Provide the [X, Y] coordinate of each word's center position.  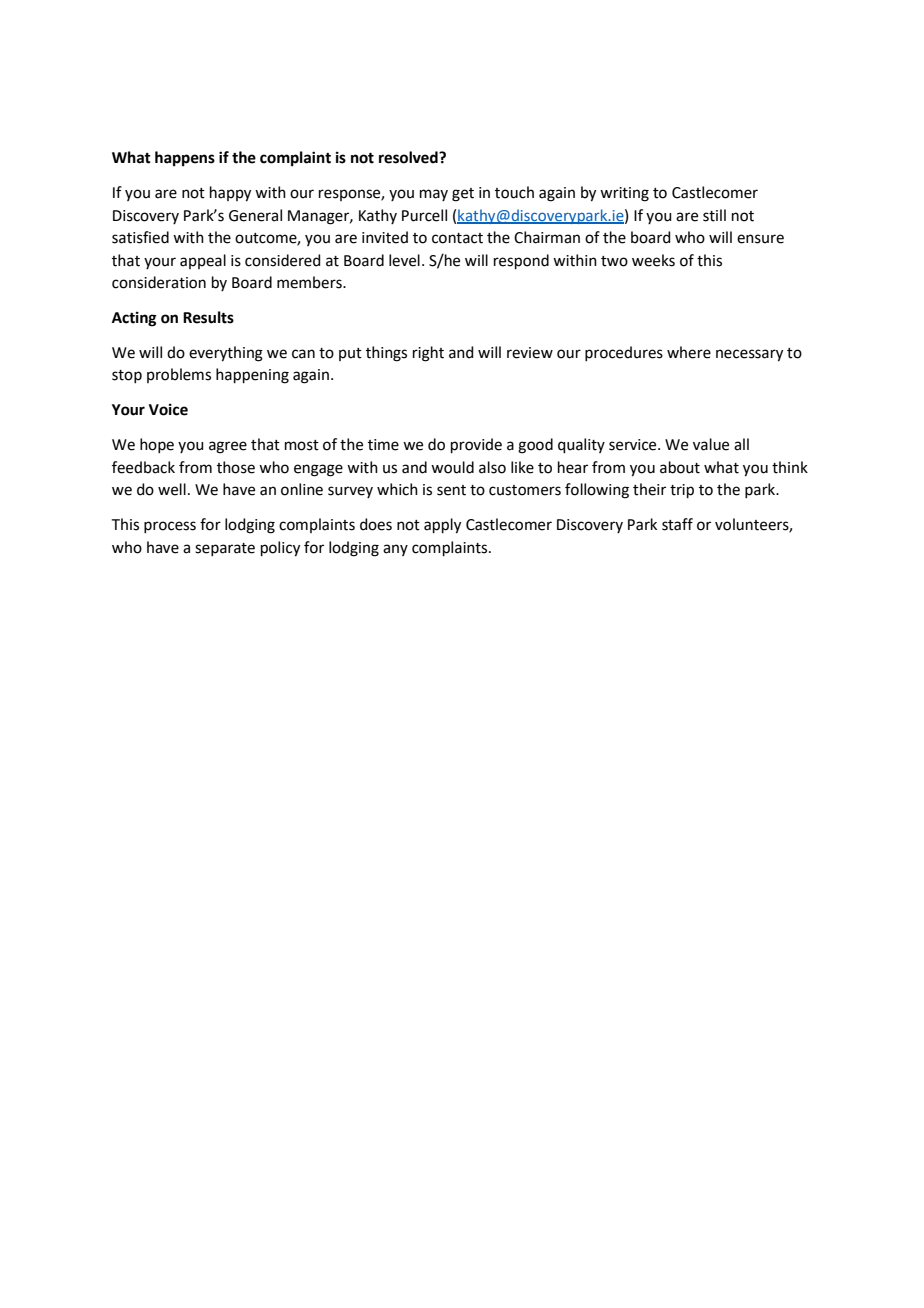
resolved [409, 157]
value [711, 444]
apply [442, 526]
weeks [653, 260]
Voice [168, 409]
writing [624, 194]
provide [476, 445]
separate [225, 549]
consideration [159, 282]
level [404, 260]
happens [185, 159]
